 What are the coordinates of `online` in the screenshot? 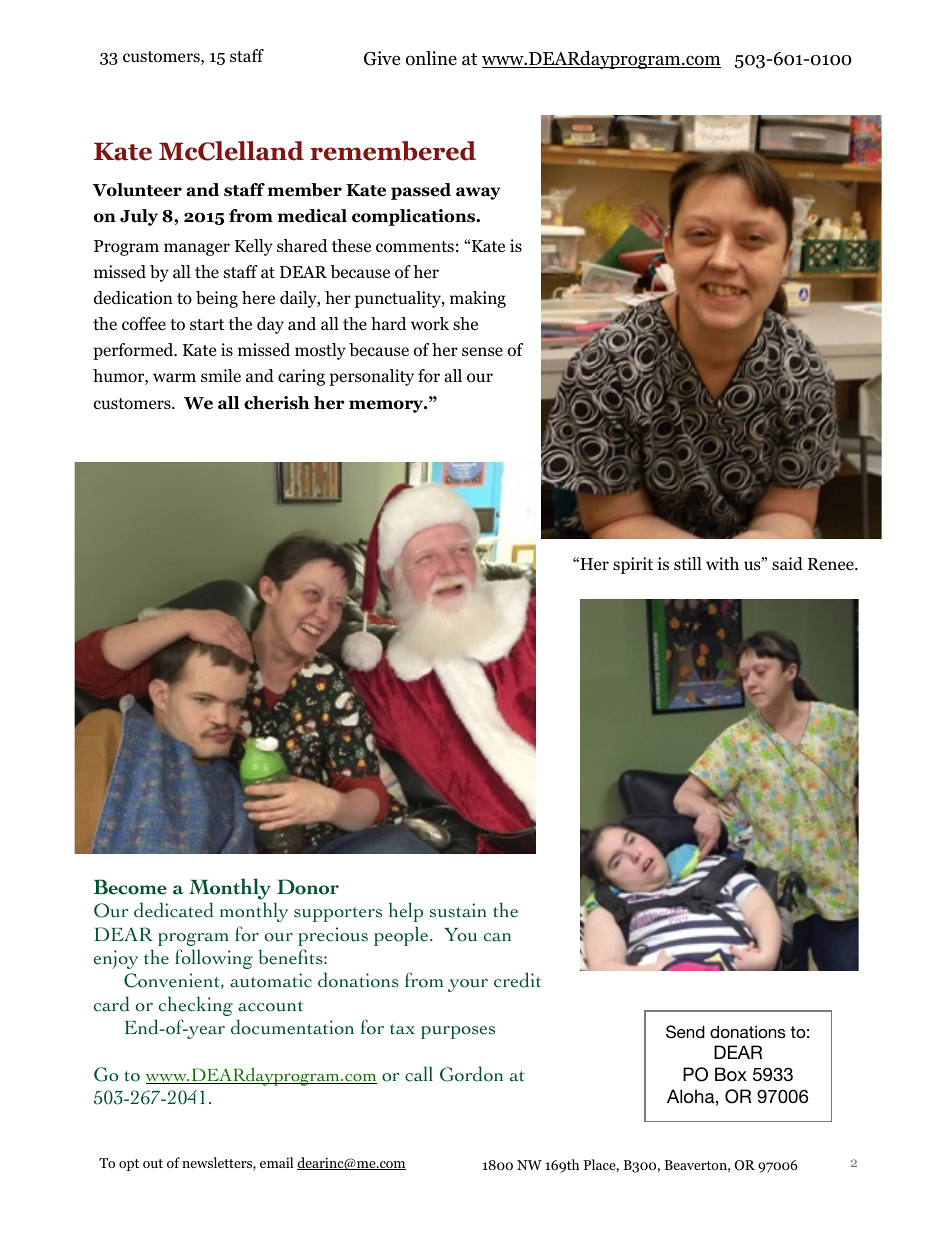 It's located at (431, 58).
